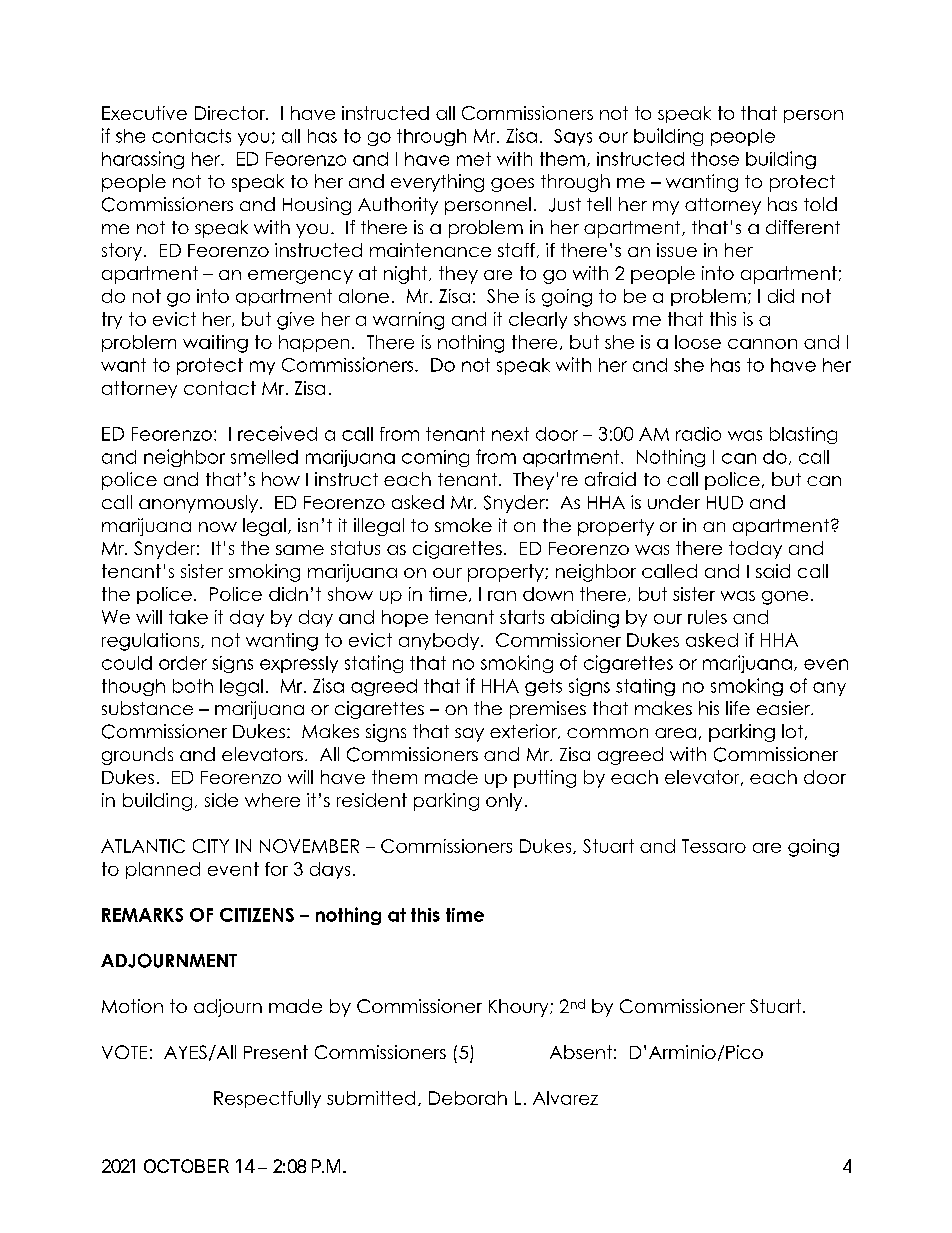 Image resolution: width=952 pixels, height=1233 pixels. I want to click on OCTOBER, so click(186, 1166).
